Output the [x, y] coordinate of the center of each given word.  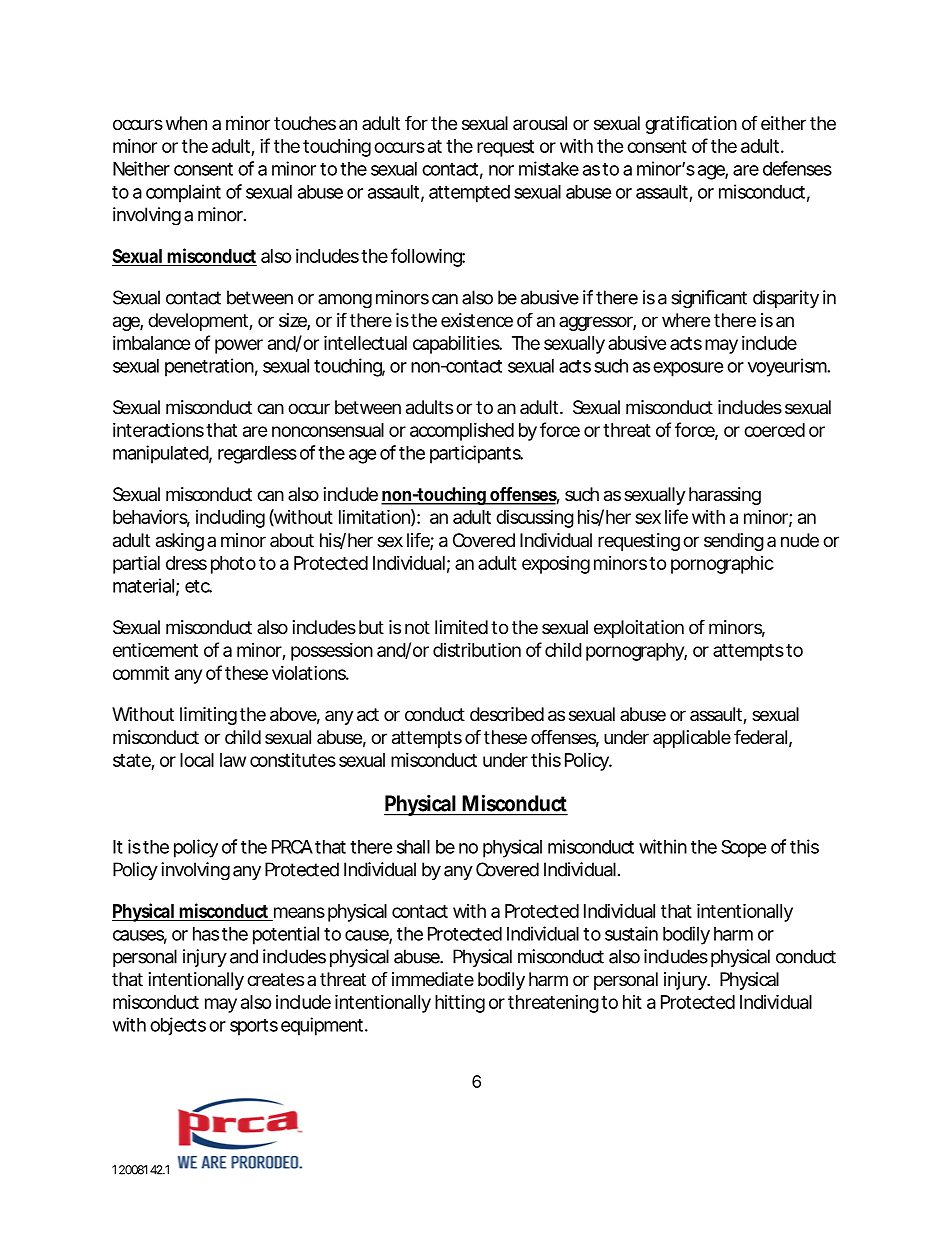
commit [141, 673]
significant [709, 299]
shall [413, 847]
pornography [636, 652]
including [230, 519]
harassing [725, 496]
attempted [469, 194]
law [233, 760]
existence [477, 320]
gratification [691, 125]
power [239, 346]
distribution [477, 649]
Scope [743, 848]
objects [178, 1026]
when [186, 123]
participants [476, 454]
